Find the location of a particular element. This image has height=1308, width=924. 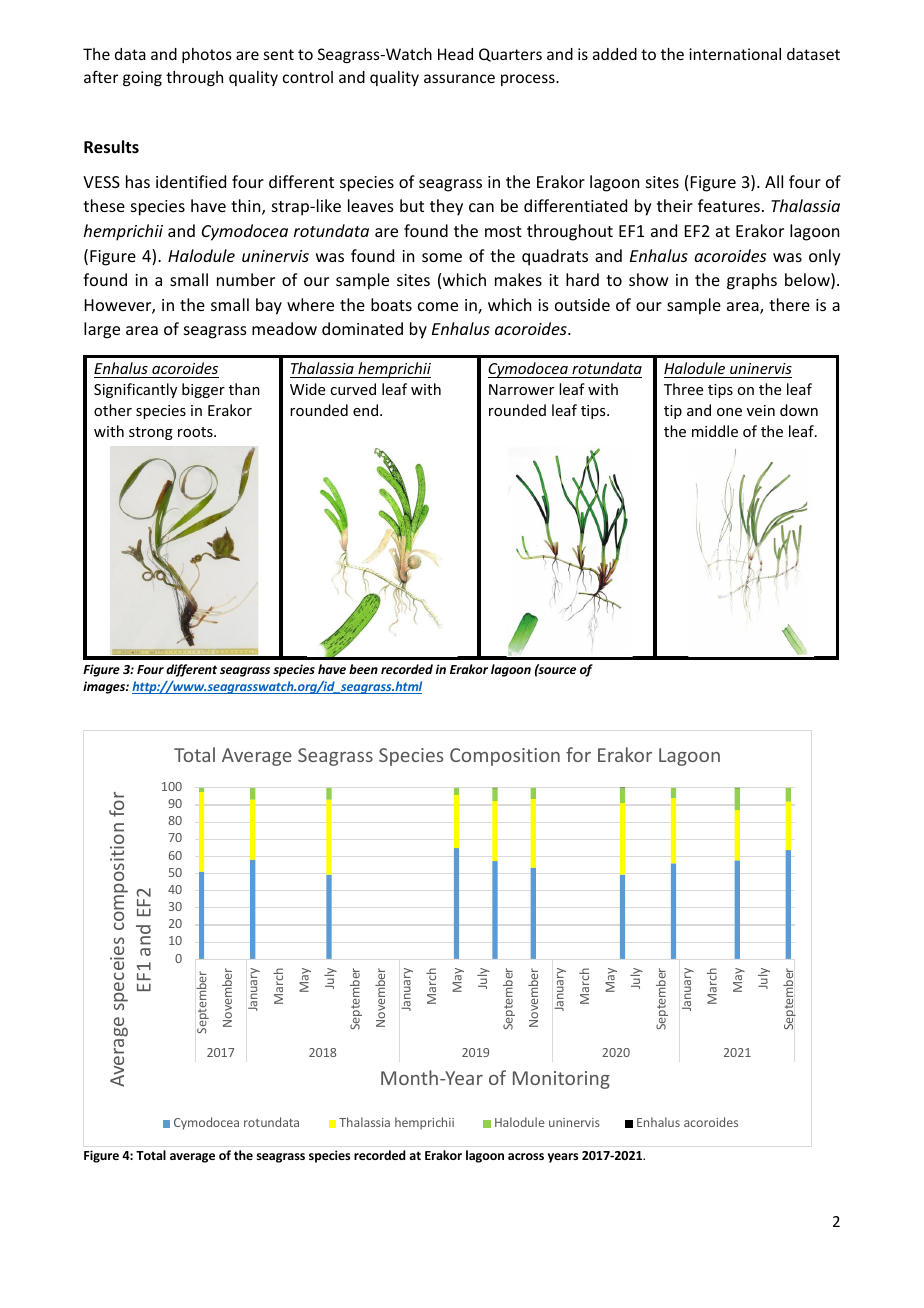

assurance is located at coordinates (459, 78).
